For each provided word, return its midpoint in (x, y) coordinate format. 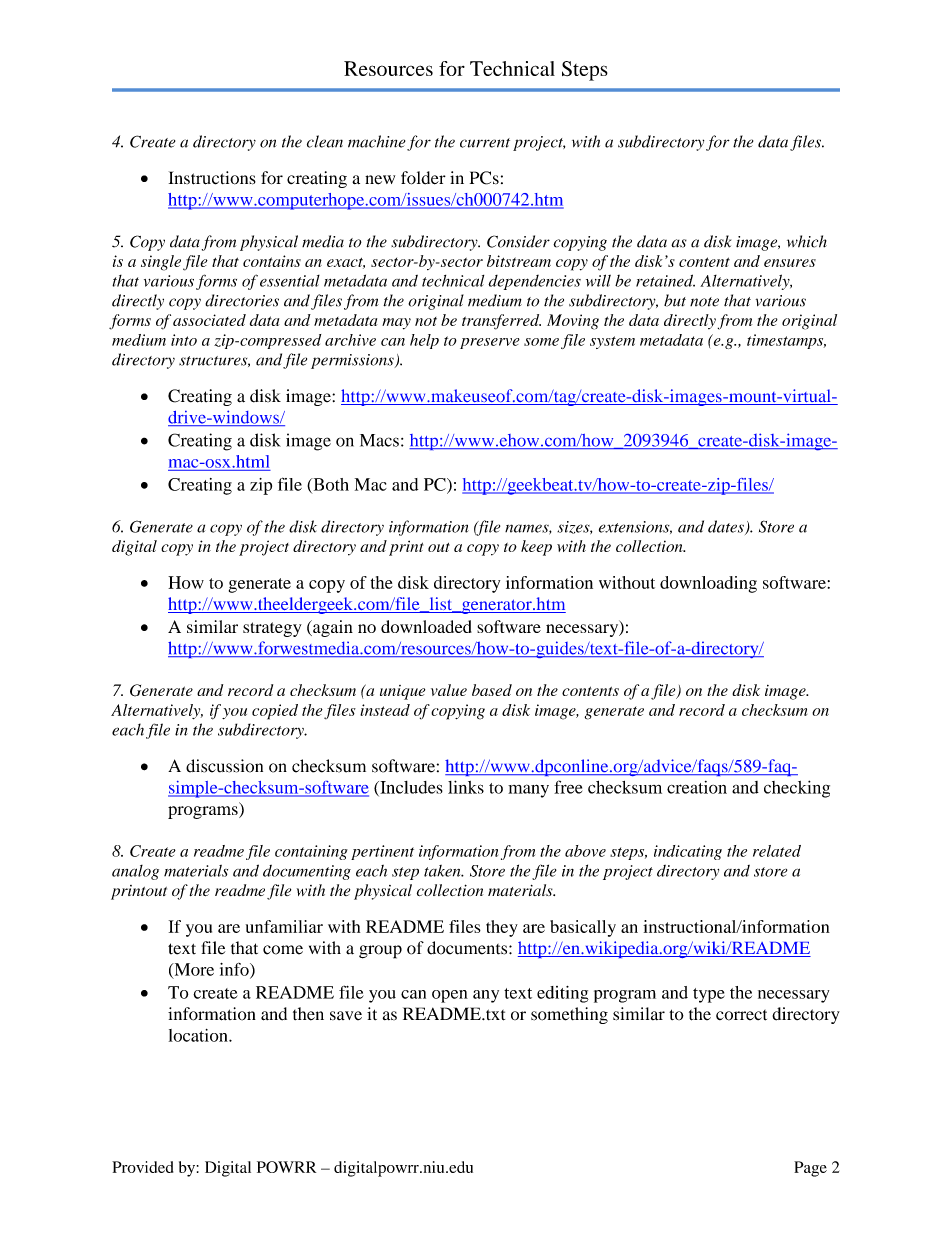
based (492, 690)
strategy (272, 629)
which (807, 241)
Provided (142, 1167)
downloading (708, 584)
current (485, 143)
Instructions (212, 178)
